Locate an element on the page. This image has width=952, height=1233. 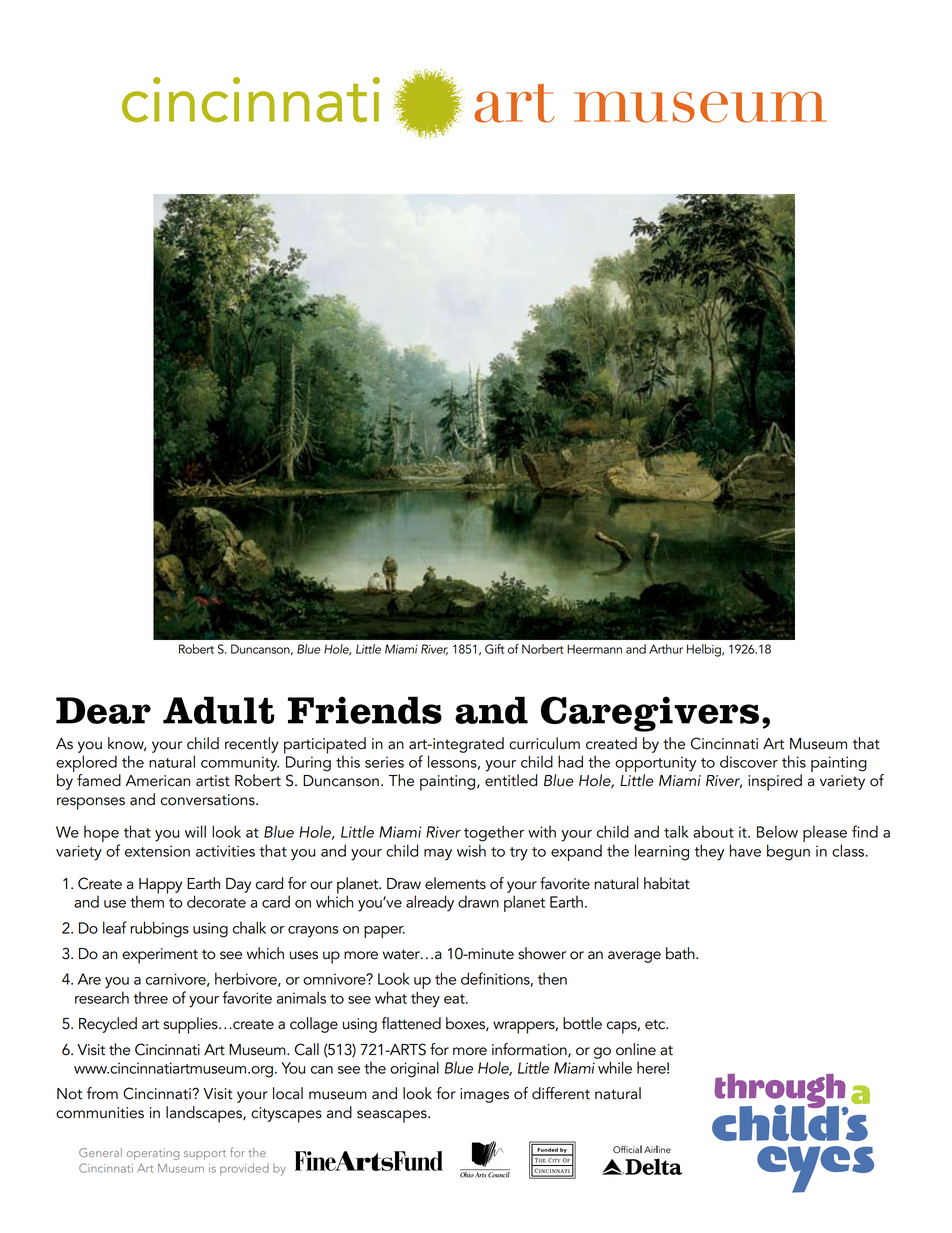
different is located at coordinates (561, 1093).
